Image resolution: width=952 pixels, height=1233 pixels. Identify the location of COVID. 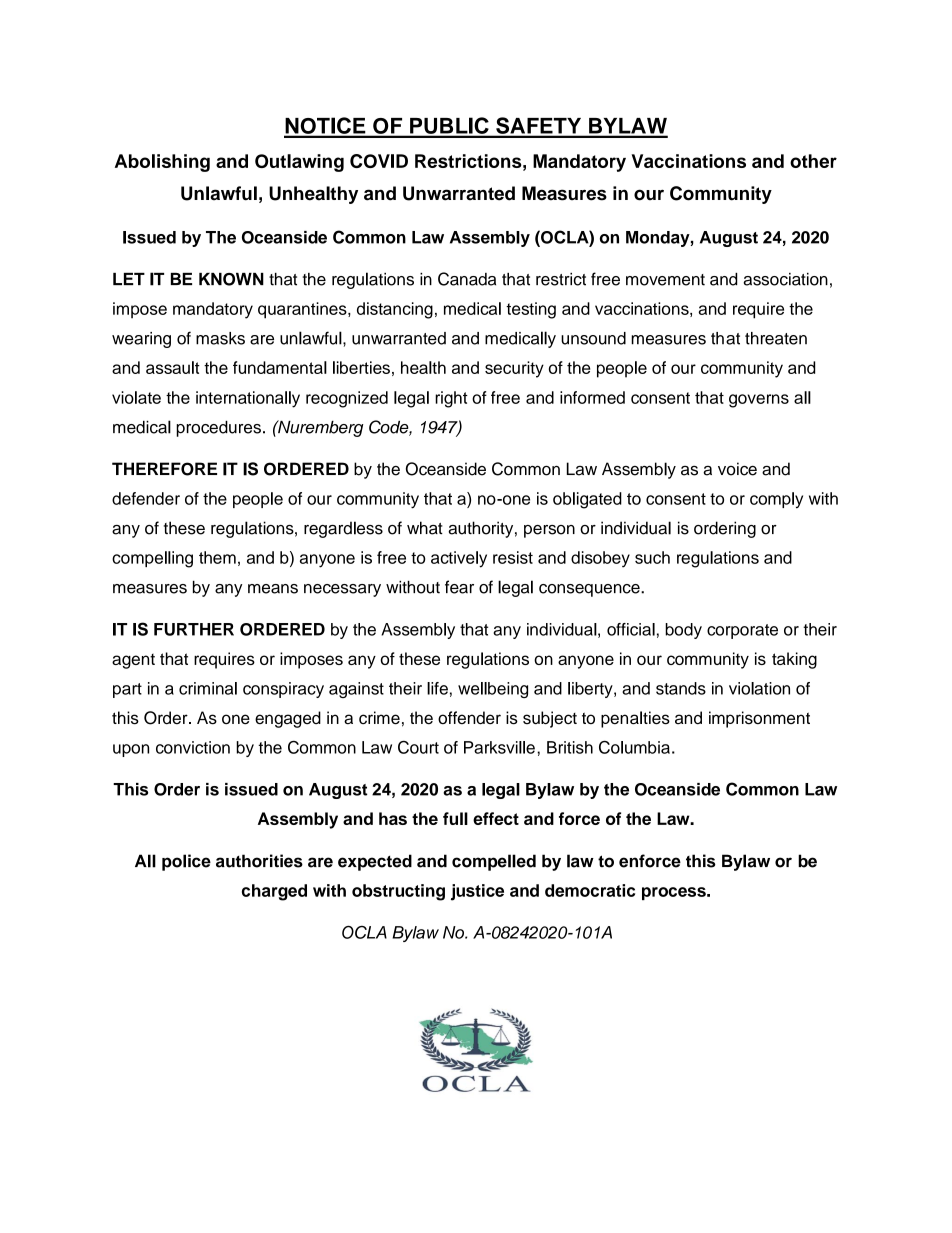
(379, 161).
